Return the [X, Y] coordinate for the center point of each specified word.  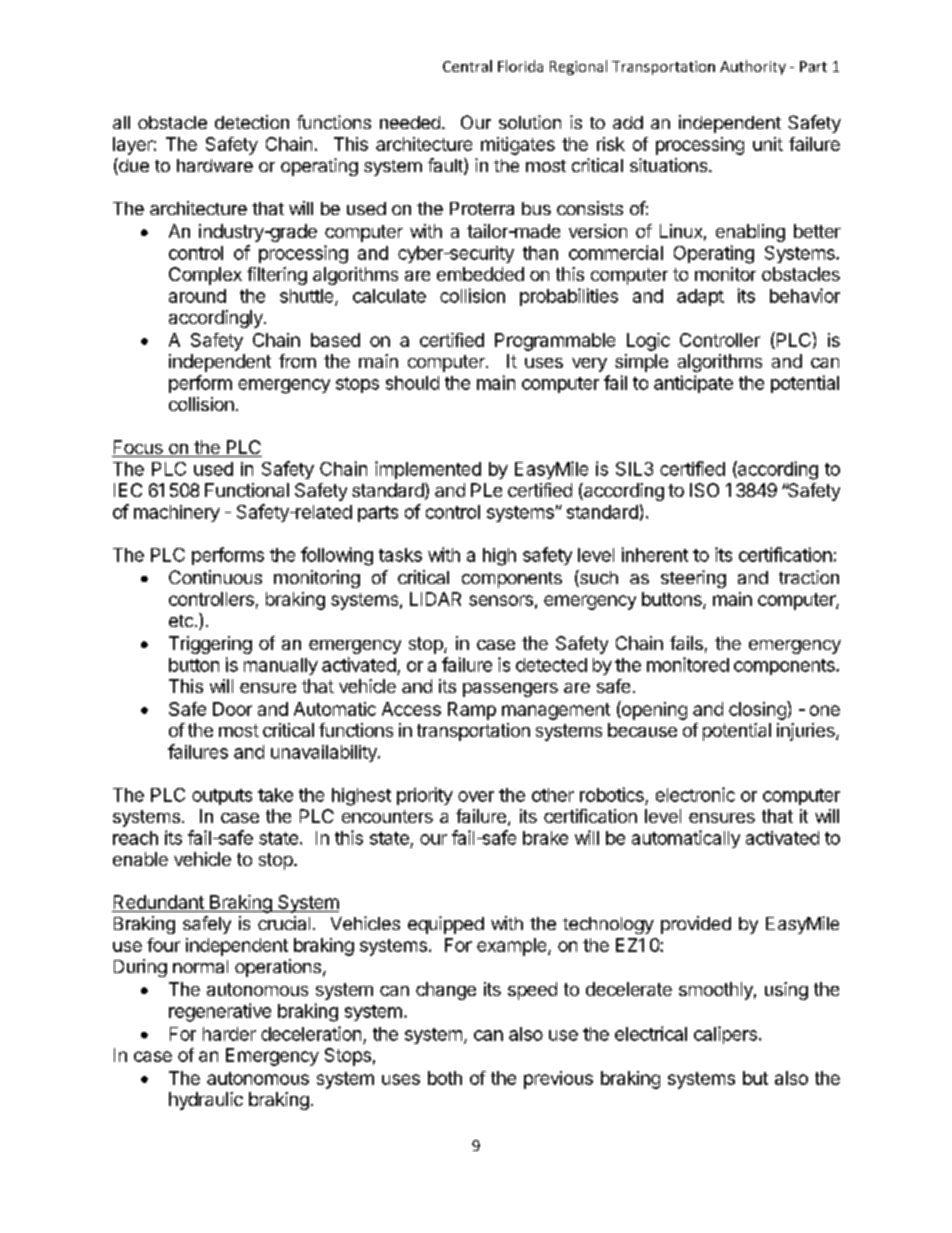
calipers [725, 1035]
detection [252, 122]
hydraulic [206, 1101]
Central [467, 66]
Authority [753, 67]
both [445, 1078]
